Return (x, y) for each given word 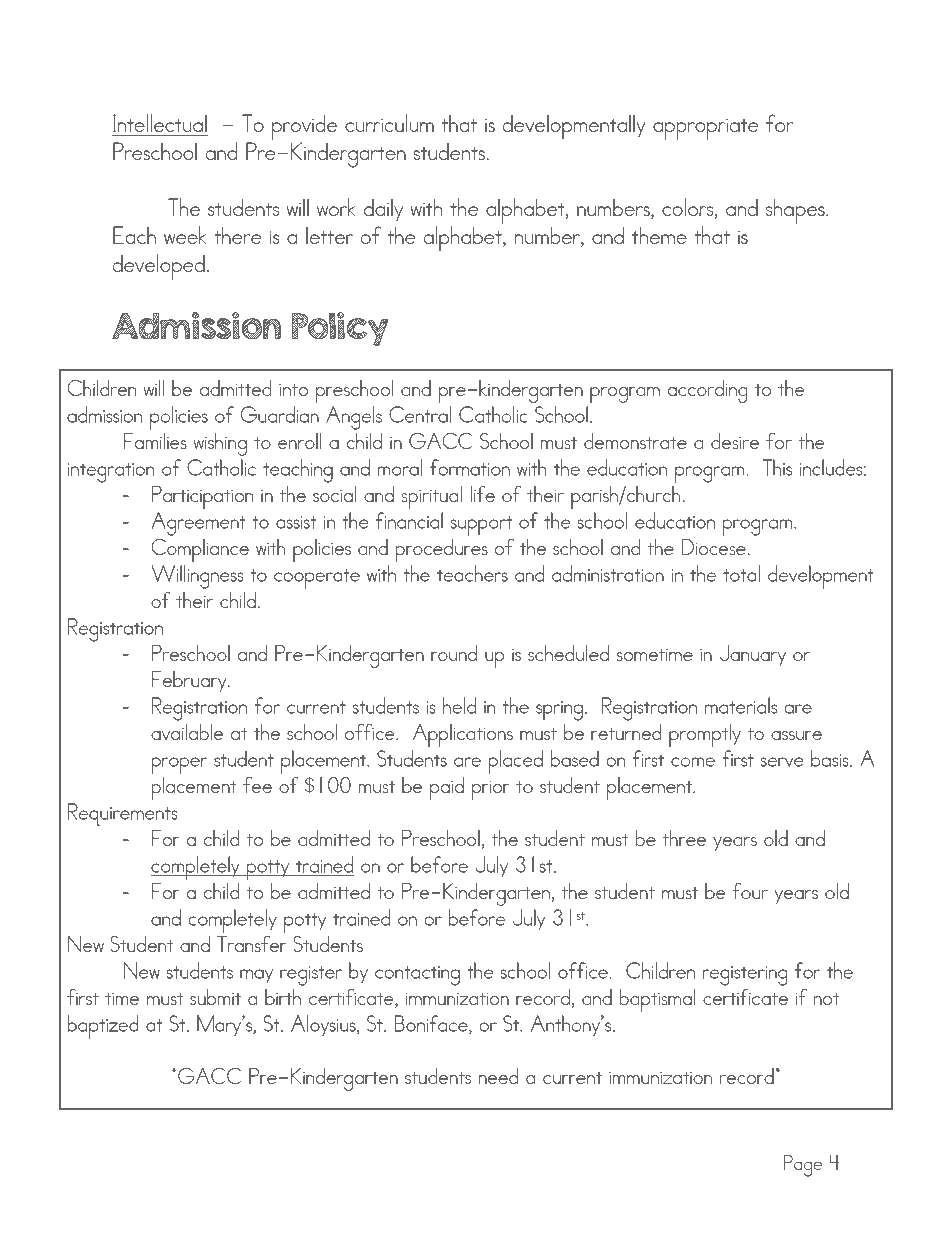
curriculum (389, 123)
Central (420, 414)
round (454, 653)
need (498, 1076)
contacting (417, 976)
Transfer (252, 944)
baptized (103, 1027)
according (707, 391)
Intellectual (160, 123)
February (190, 681)
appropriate (705, 129)
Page (803, 1166)
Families (155, 441)
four (750, 891)
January (753, 655)
